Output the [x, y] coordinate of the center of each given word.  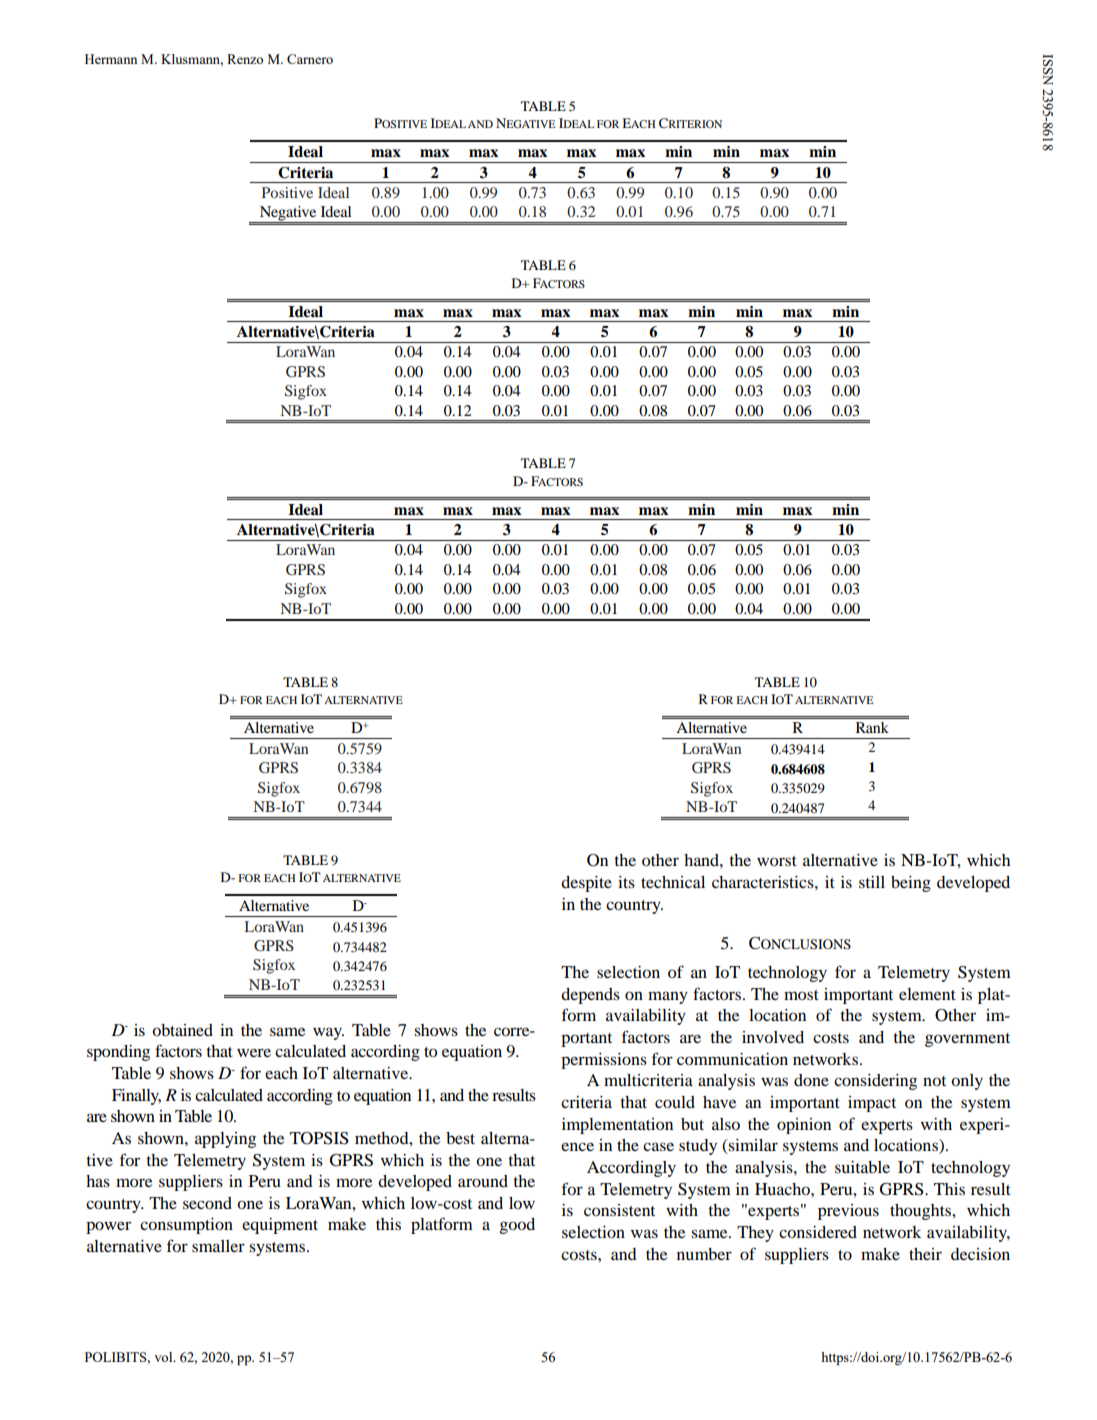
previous [848, 1212]
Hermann [111, 59]
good [517, 1226]
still [872, 882]
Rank [872, 727]
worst [777, 861]
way [328, 1033]
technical [673, 882]
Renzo [245, 59]
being [911, 884]
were [254, 1052]
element [927, 994]
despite [586, 884]
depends [590, 996]
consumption [186, 1226]
